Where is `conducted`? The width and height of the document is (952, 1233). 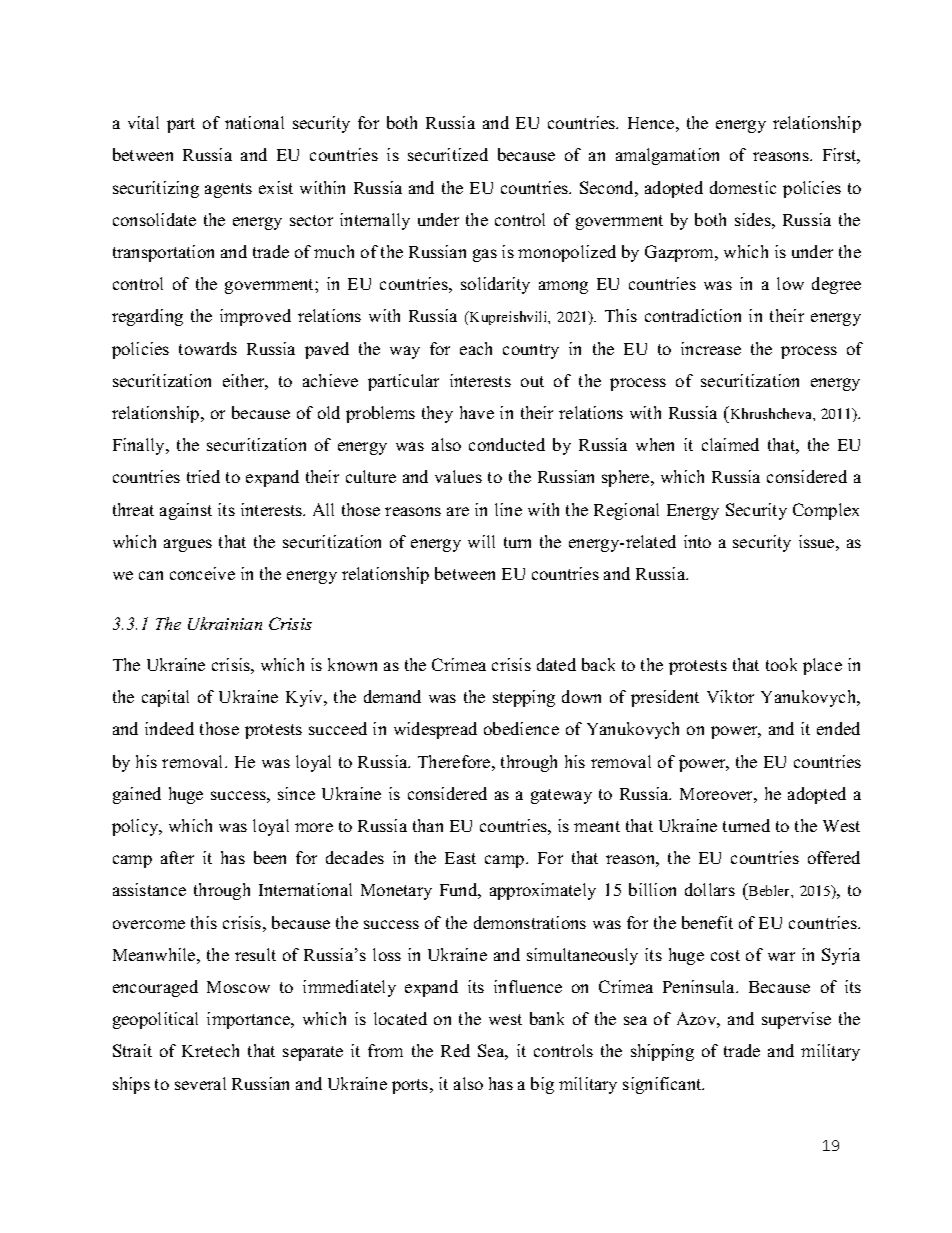
conducted is located at coordinates (507, 444).
